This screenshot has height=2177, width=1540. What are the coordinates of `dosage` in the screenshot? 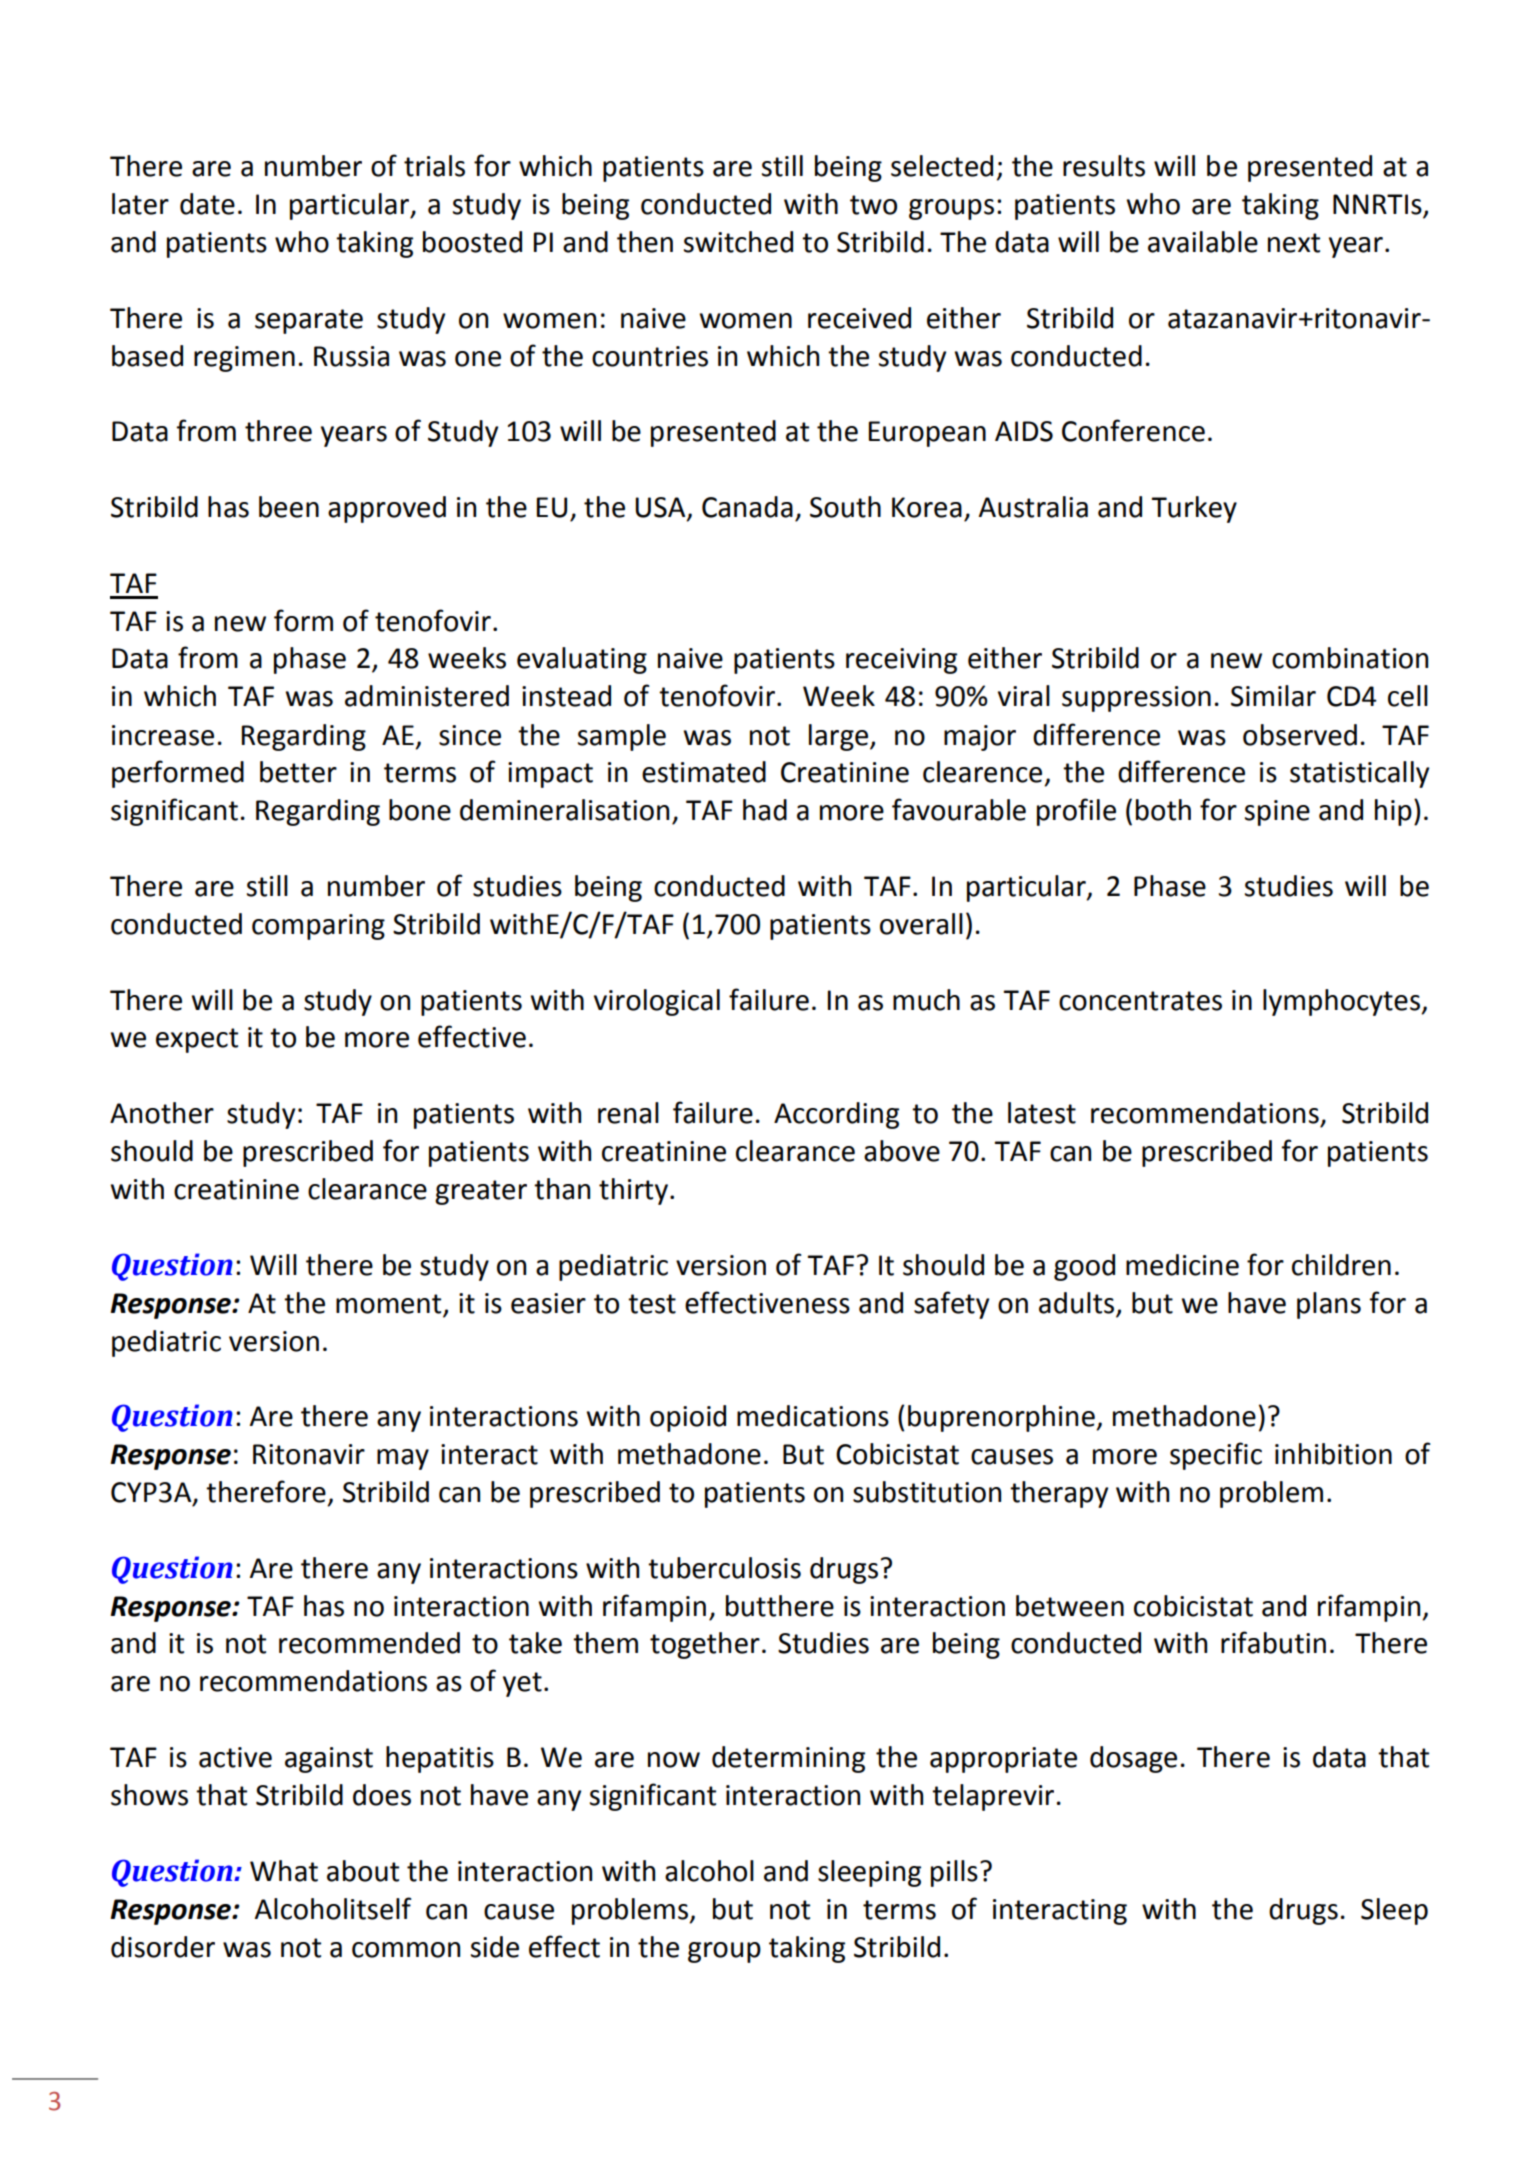 It's located at (1133, 1759).
